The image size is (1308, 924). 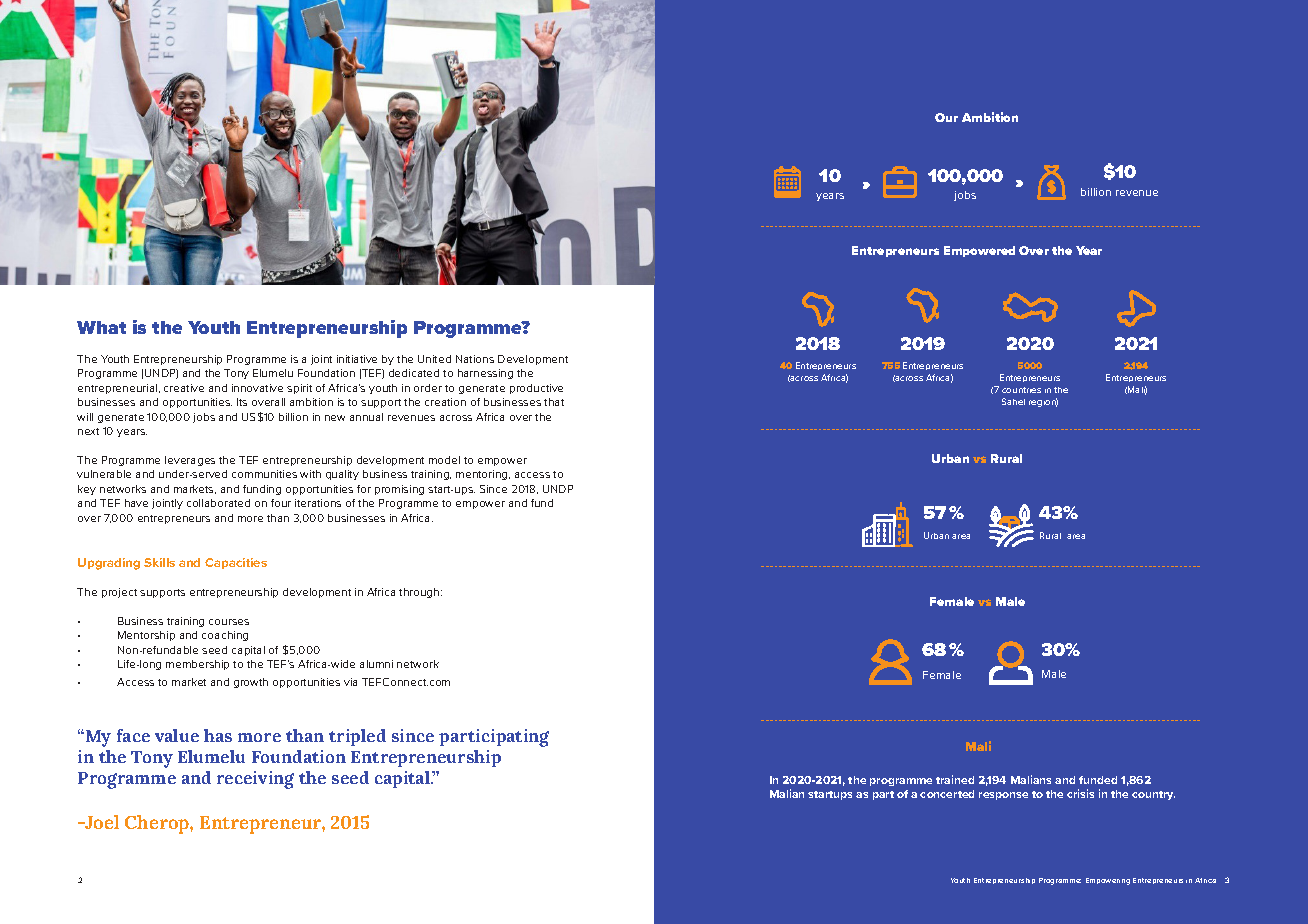 What do you see at coordinates (483, 475) in the document?
I see `mentoring` at bounding box center [483, 475].
